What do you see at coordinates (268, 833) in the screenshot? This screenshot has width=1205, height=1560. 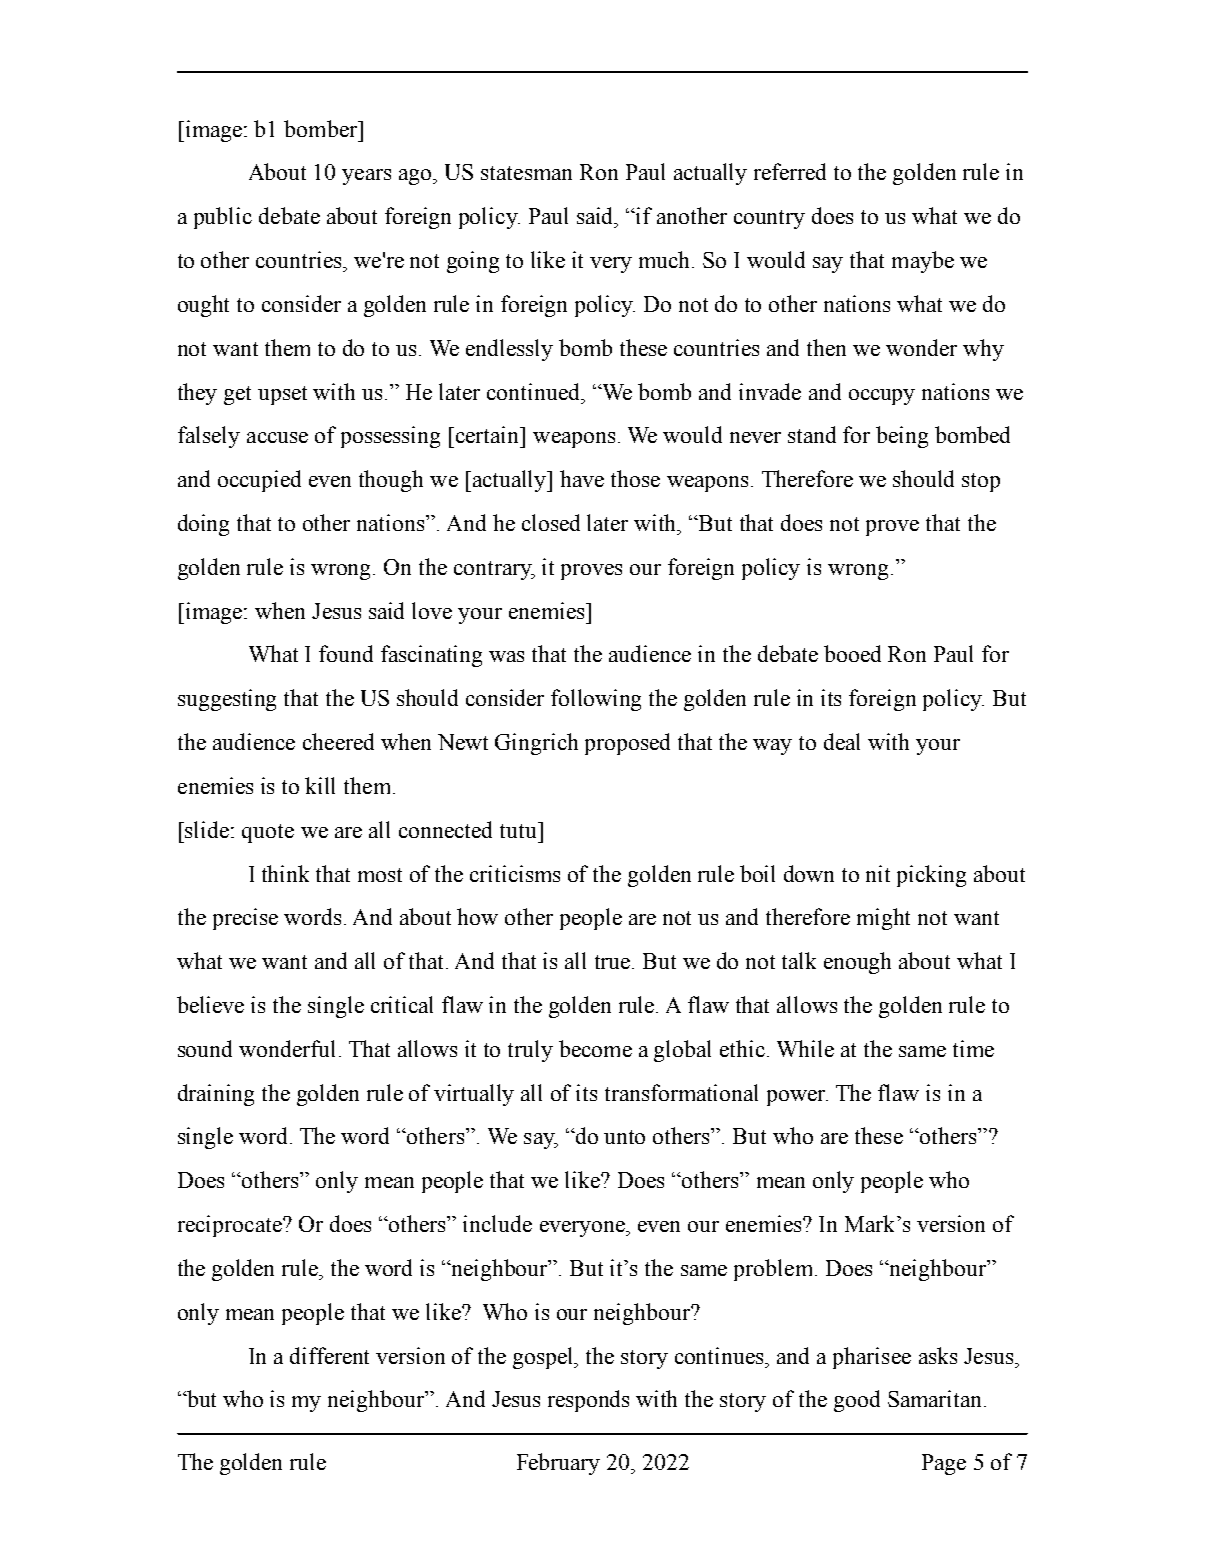 I see `quote` at bounding box center [268, 833].
